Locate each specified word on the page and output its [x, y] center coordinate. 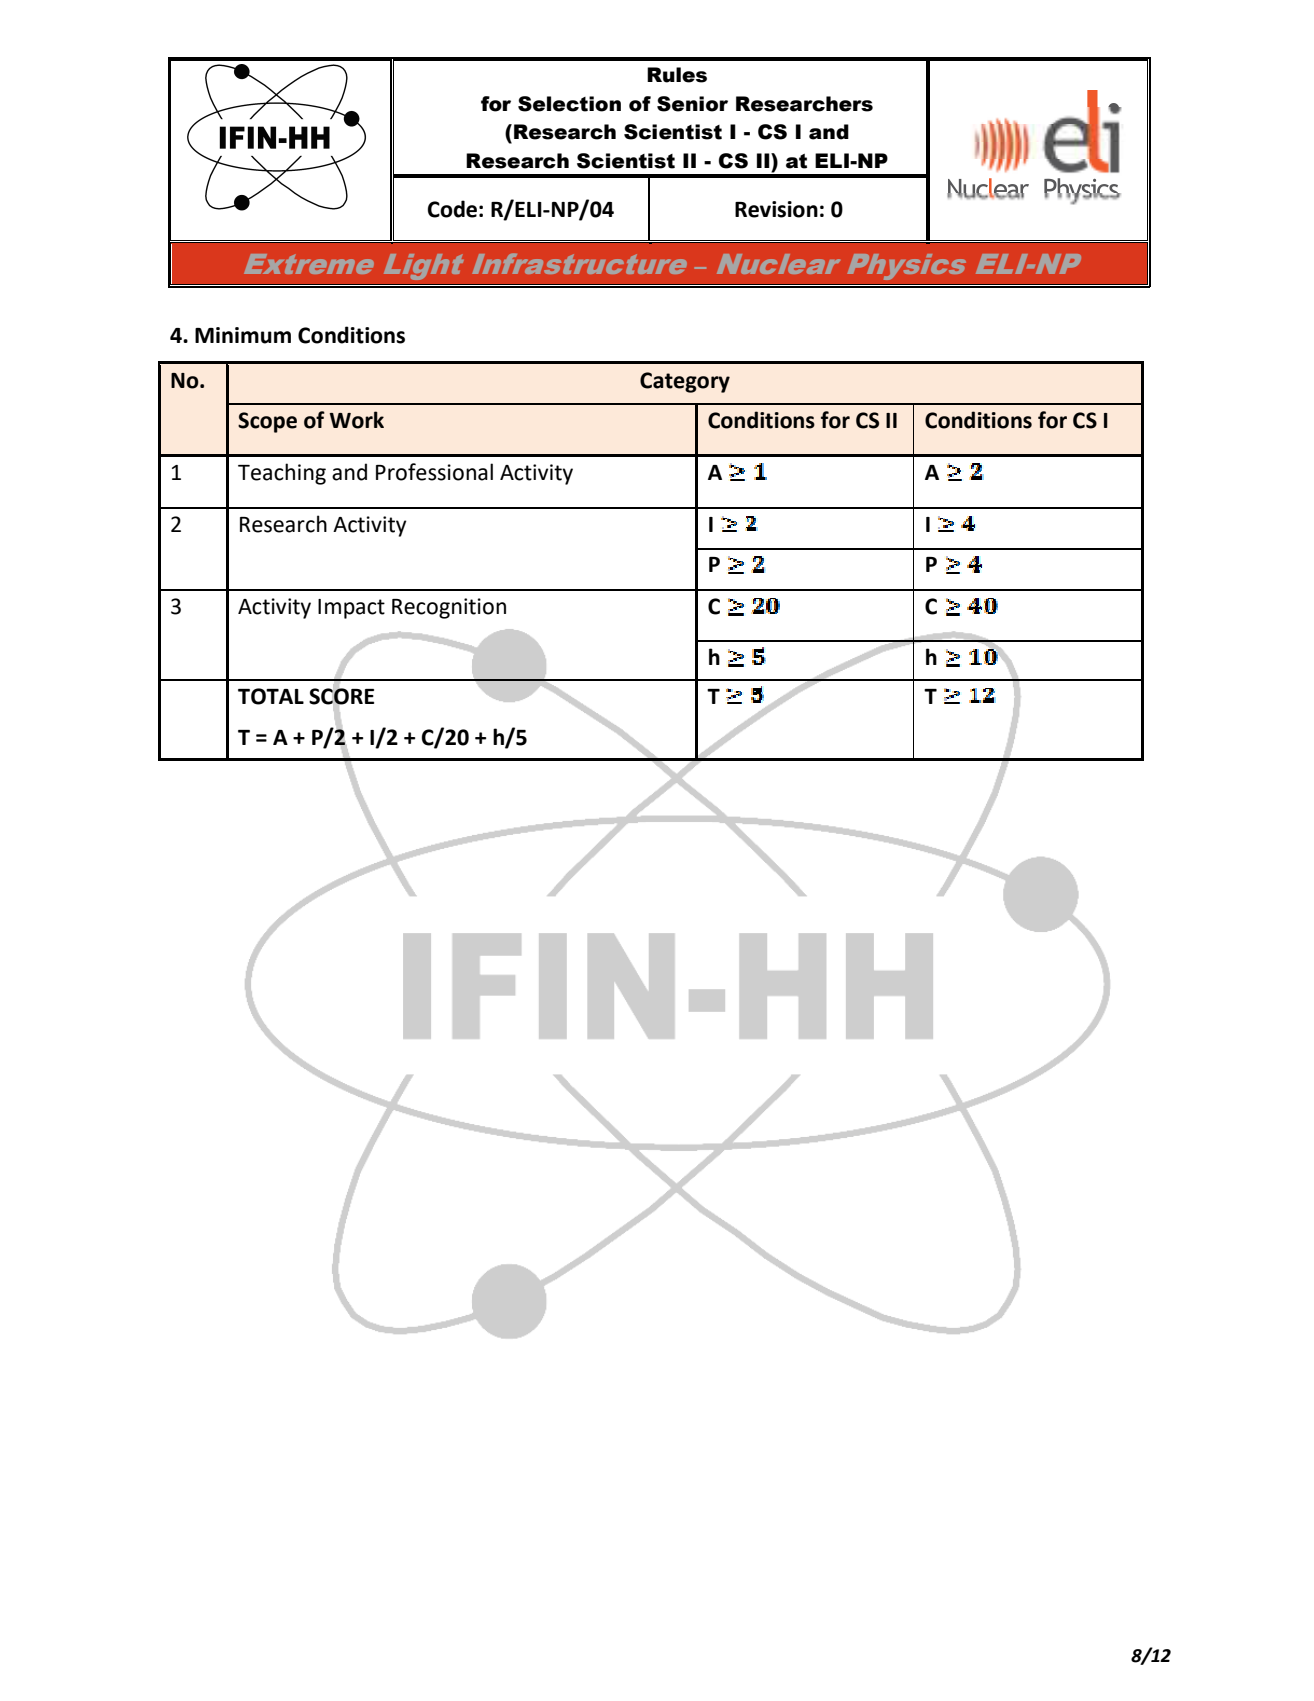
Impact [351, 609]
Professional [434, 472]
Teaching [282, 474]
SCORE [341, 696]
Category [685, 382]
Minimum [243, 335]
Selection [569, 104]
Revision [776, 209]
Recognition [449, 608]
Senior [692, 104]
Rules [677, 75]
